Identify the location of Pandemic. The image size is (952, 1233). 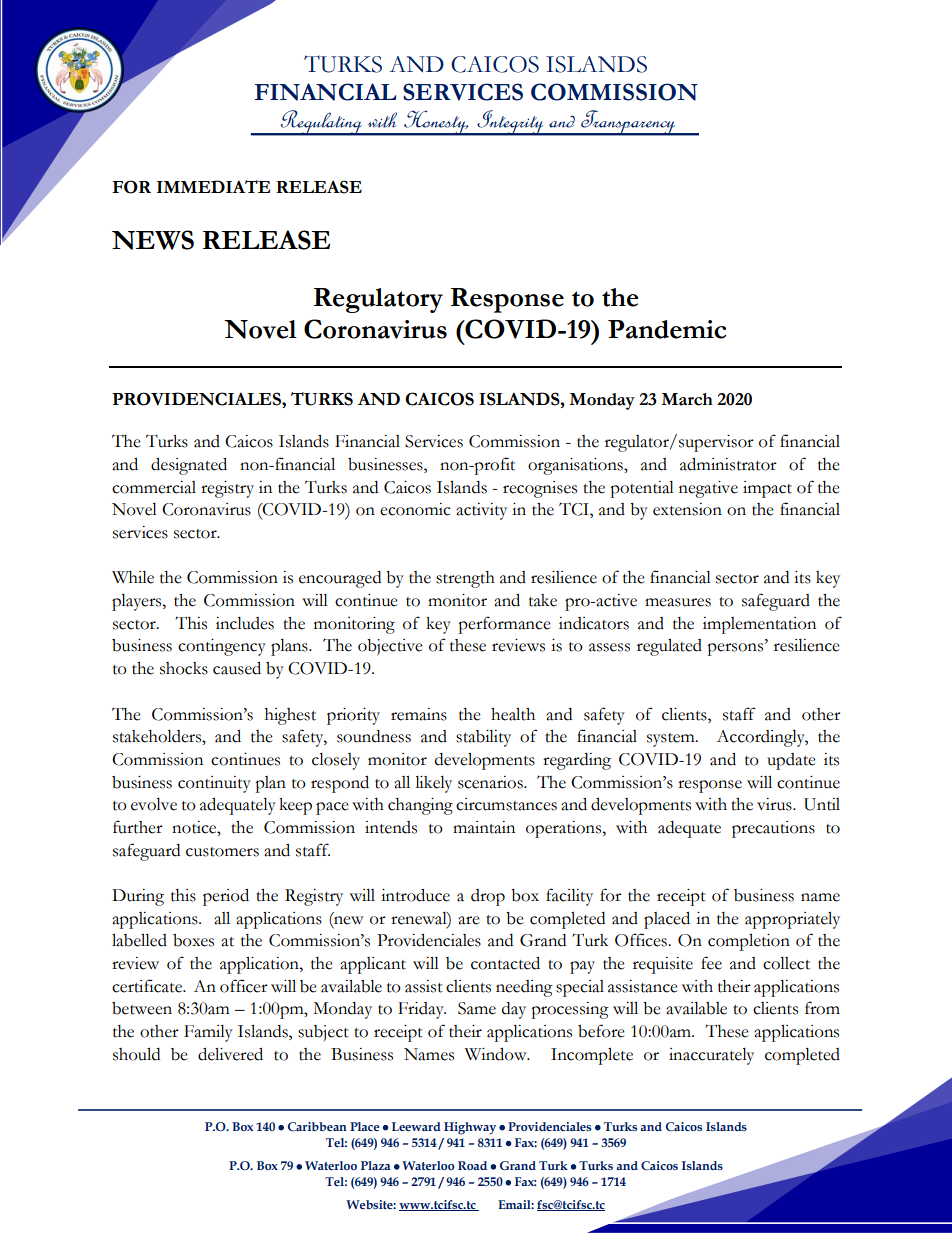
(667, 329).
